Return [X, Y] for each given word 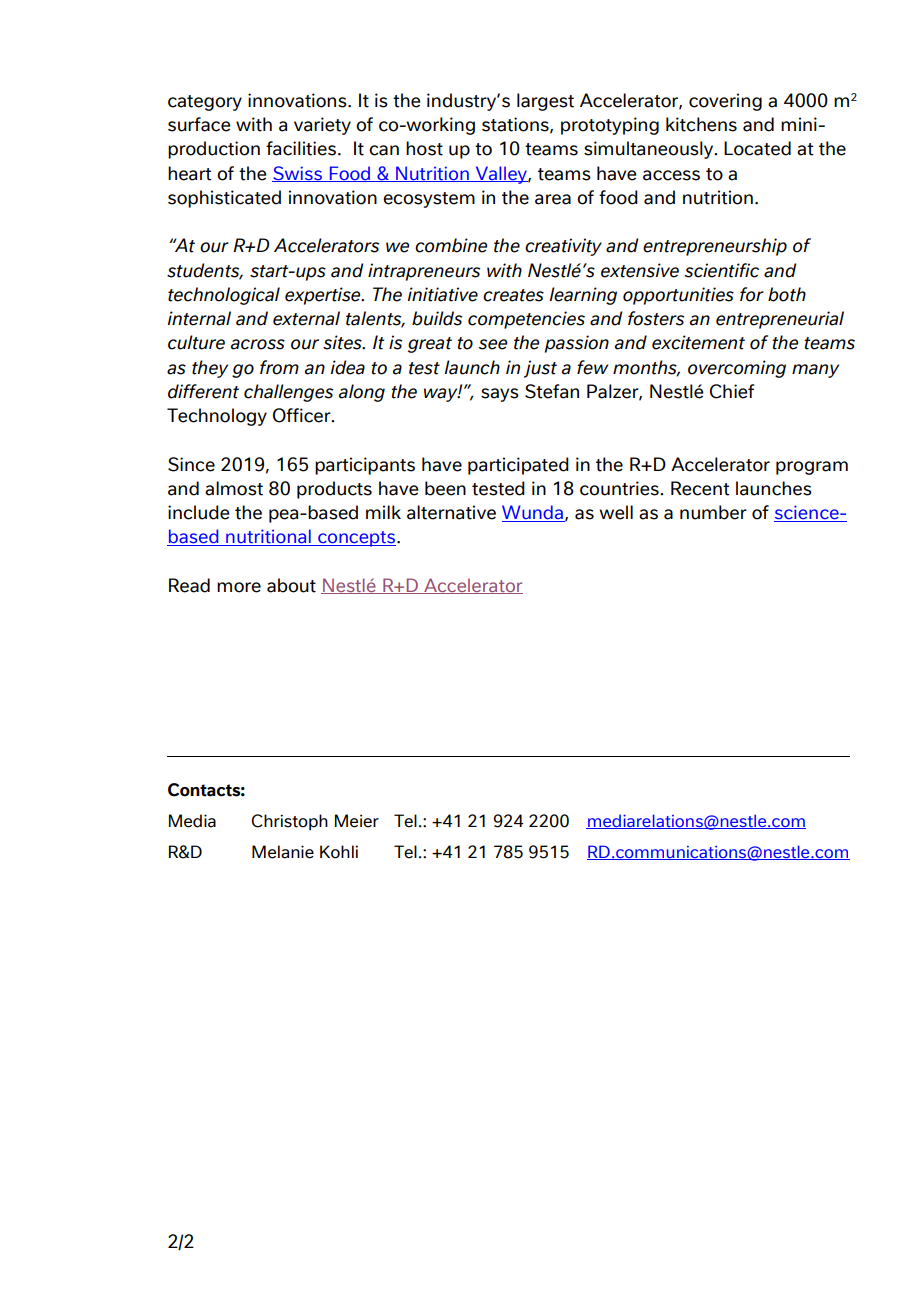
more [239, 587]
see [493, 344]
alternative [451, 512]
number [713, 512]
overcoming [737, 369]
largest [545, 102]
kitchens [701, 124]
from [279, 367]
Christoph [289, 822]
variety [322, 126]
